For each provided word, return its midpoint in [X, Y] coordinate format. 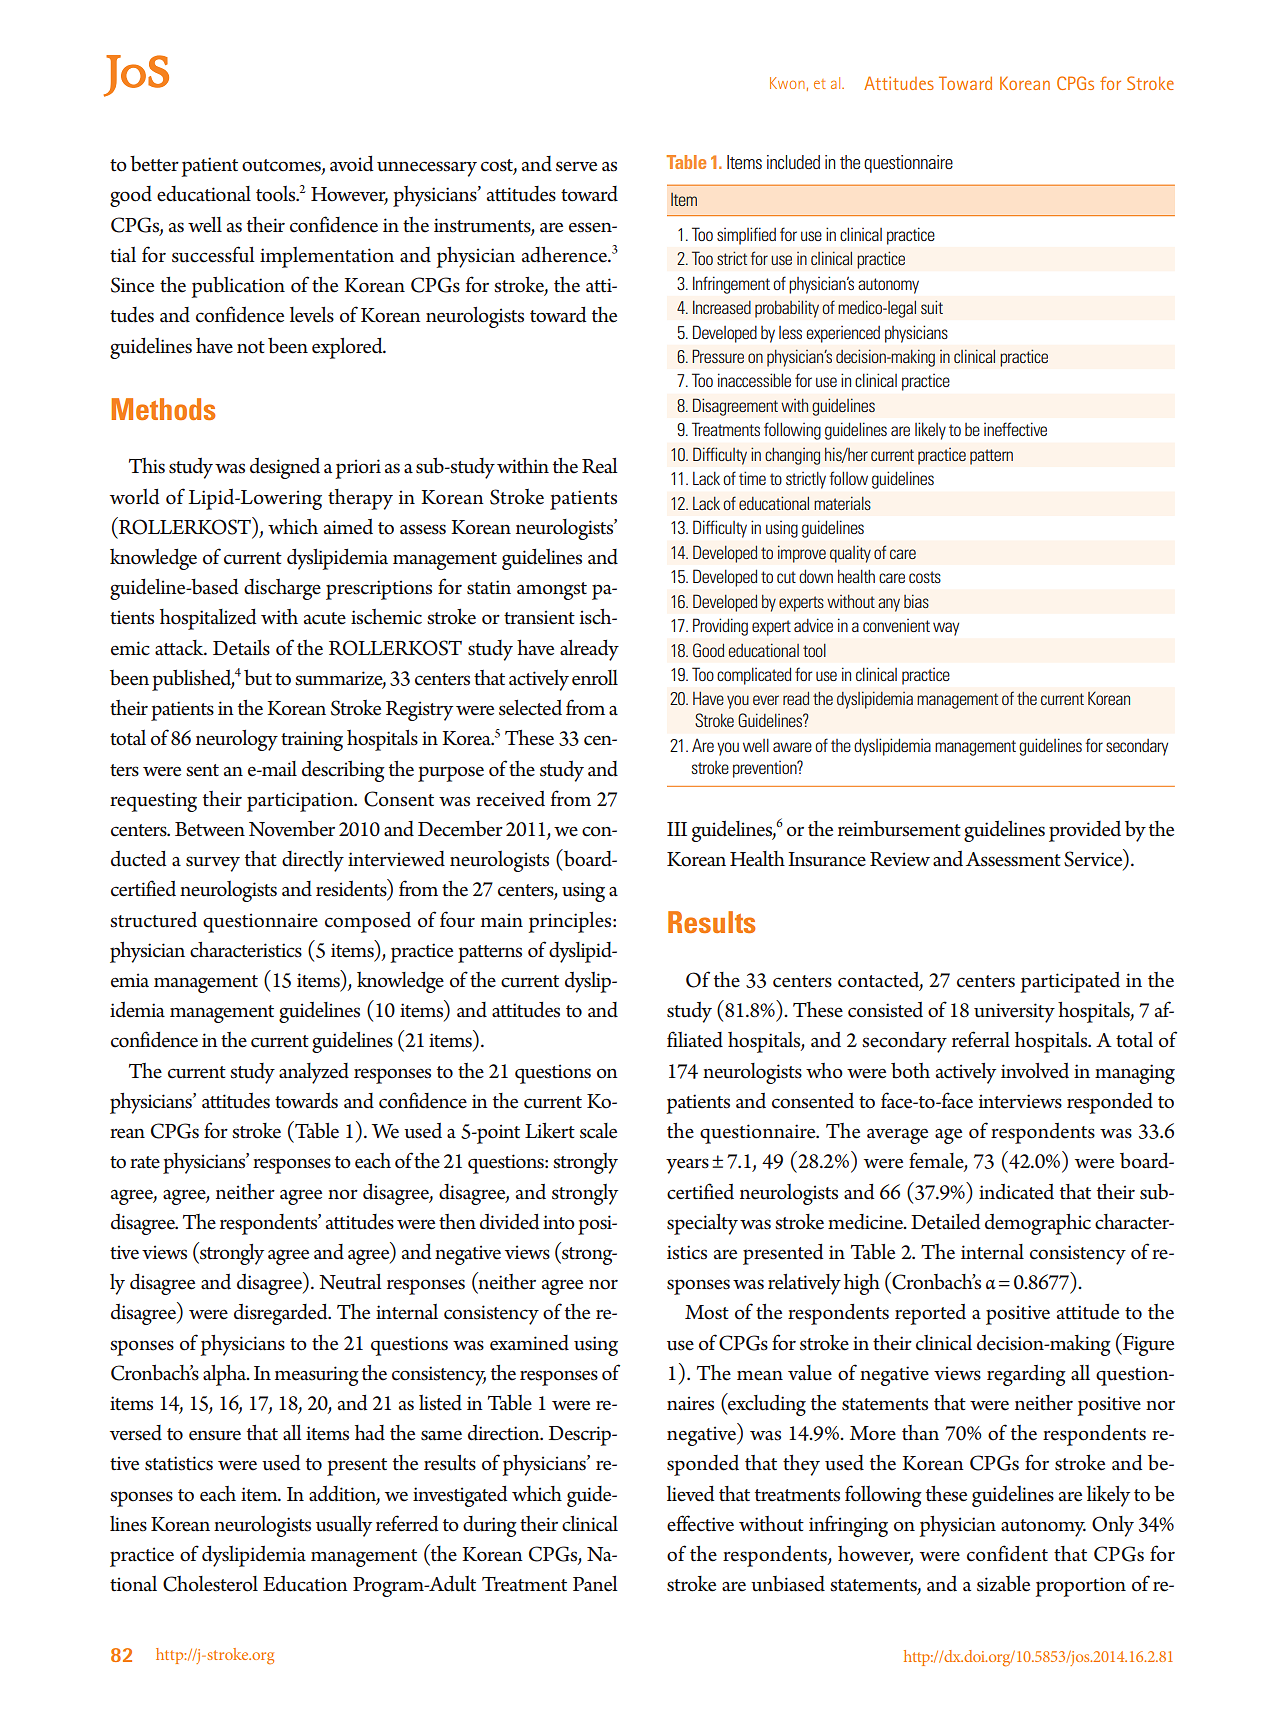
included [793, 162]
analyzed [314, 1073]
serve [576, 166]
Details [241, 648]
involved [1035, 1071]
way [946, 629]
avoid [351, 164]
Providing [720, 627]
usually [344, 1526]
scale [598, 1131]
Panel [595, 1584]
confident [1007, 1553]
